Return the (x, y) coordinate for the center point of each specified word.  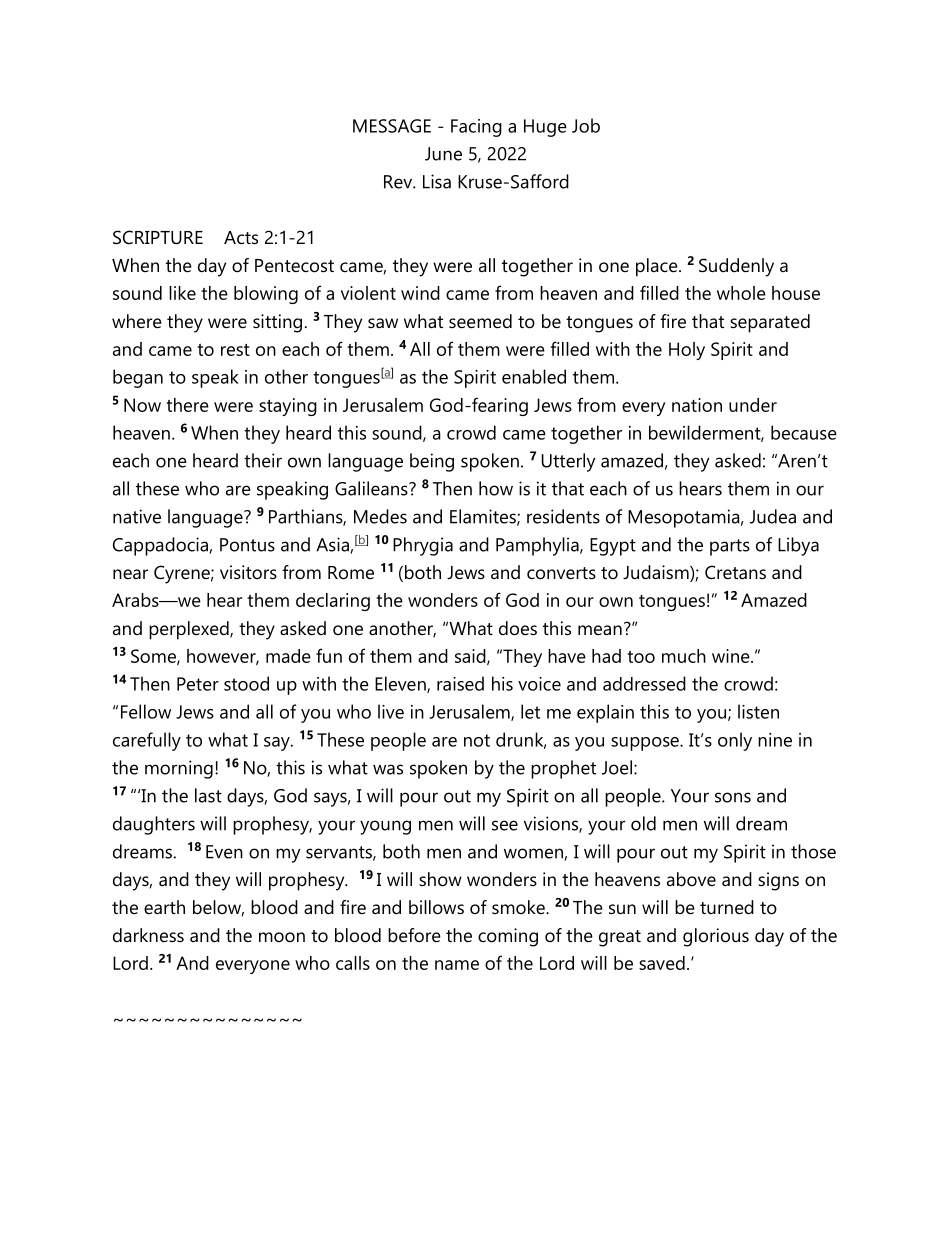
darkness (148, 935)
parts (730, 547)
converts (561, 573)
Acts (241, 238)
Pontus (247, 545)
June (443, 154)
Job (586, 125)
